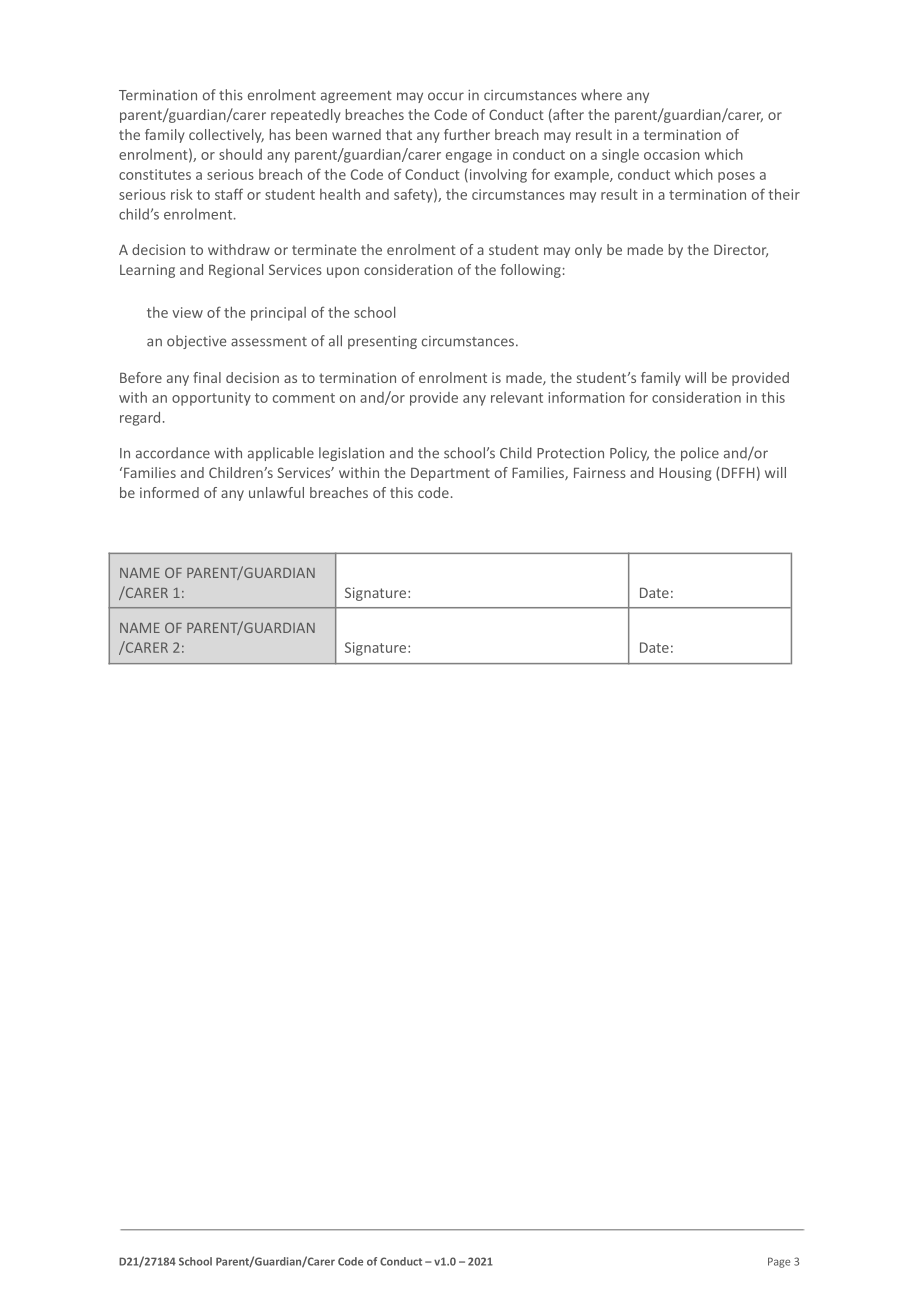 This image has height=1307, width=924. I want to click on Page, so click(779, 1262).
